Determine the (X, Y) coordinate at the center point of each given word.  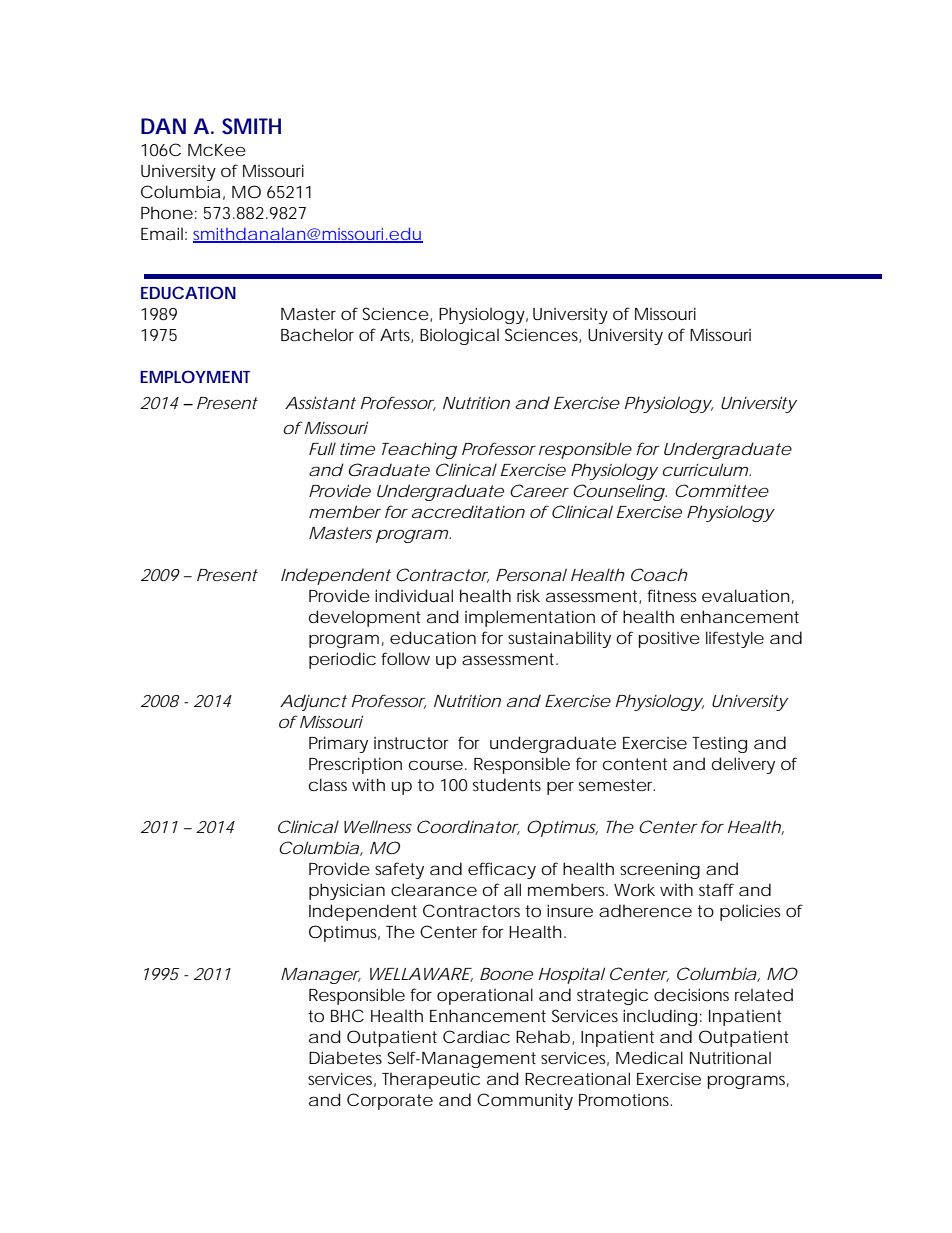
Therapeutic (431, 1080)
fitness (671, 595)
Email (162, 233)
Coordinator (468, 827)
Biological (459, 336)
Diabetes (345, 1057)
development (365, 618)
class (328, 784)
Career (539, 490)
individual (414, 595)
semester (617, 785)
